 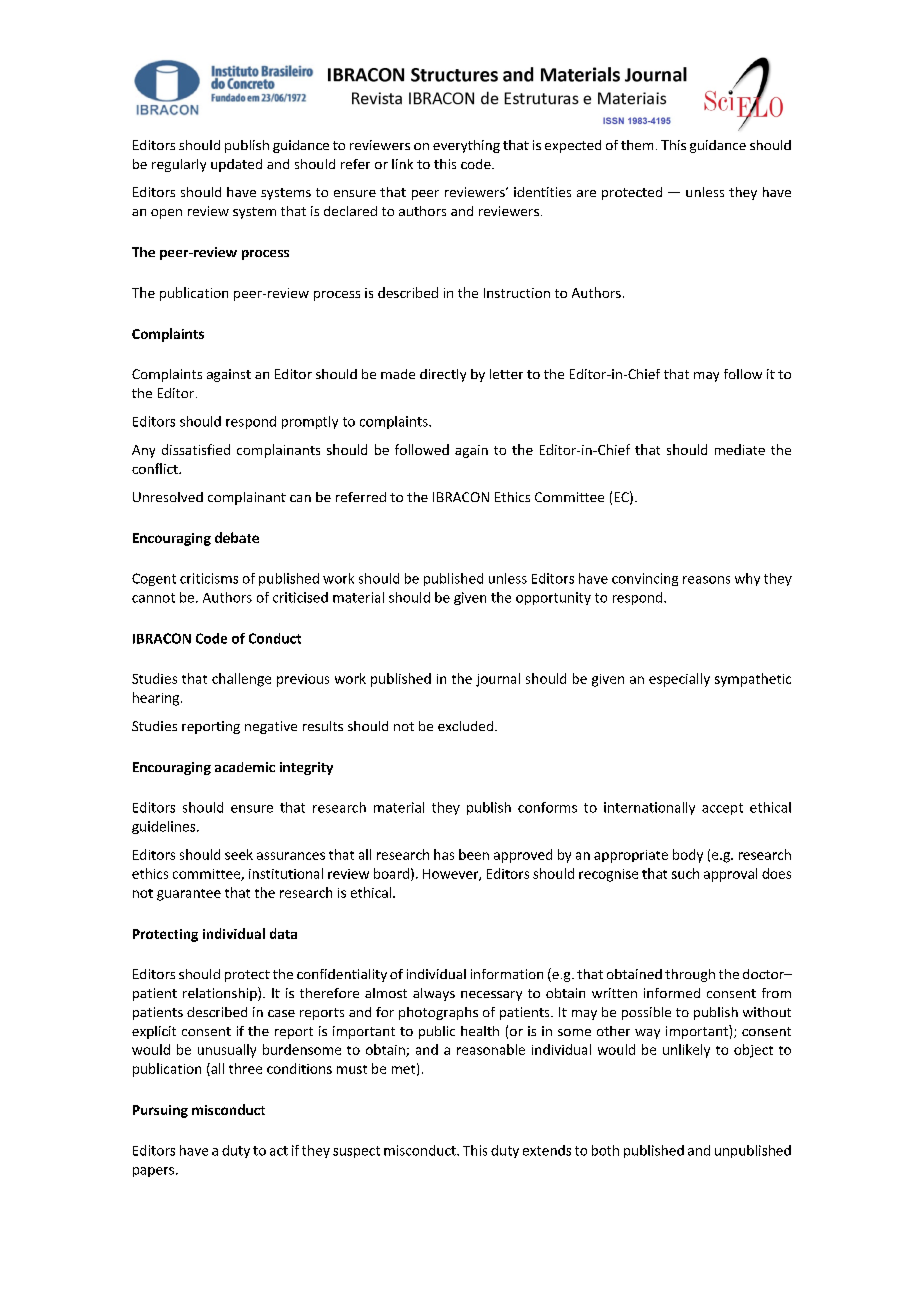 What do you see at coordinates (466, 146) in the screenshot?
I see `everything` at bounding box center [466, 146].
